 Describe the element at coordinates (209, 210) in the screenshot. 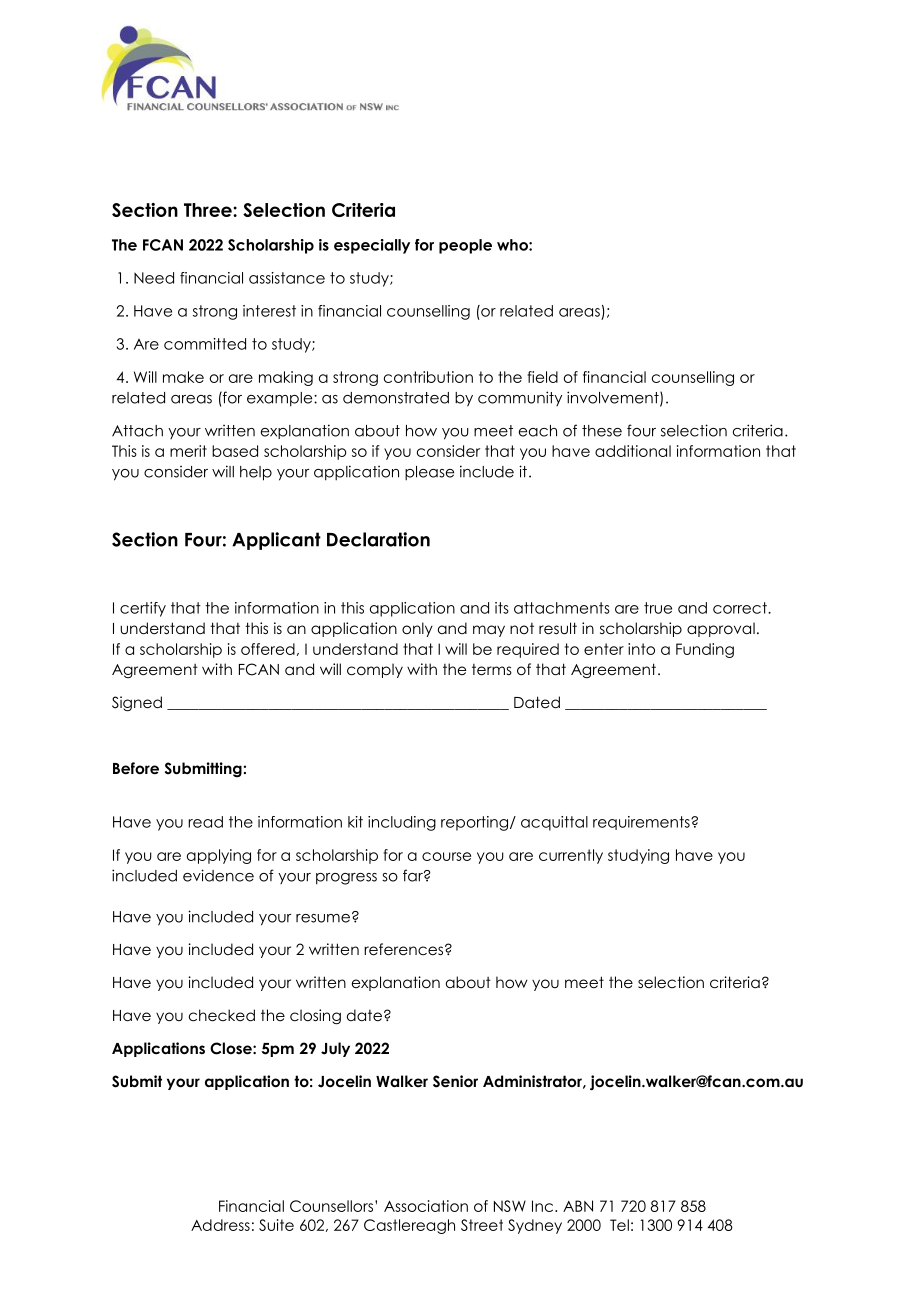

I see `Three` at that location.
